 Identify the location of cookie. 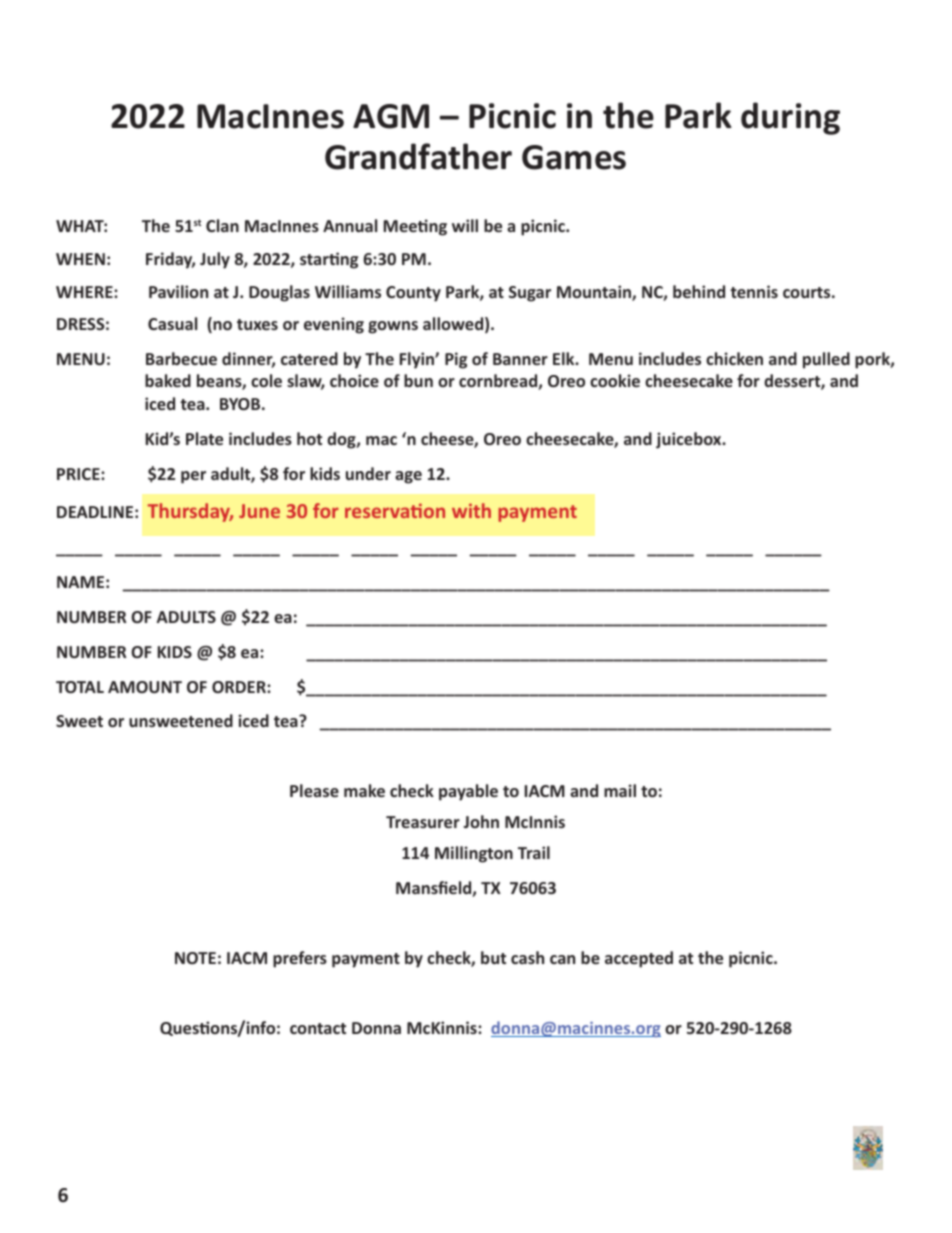
(615, 380).
